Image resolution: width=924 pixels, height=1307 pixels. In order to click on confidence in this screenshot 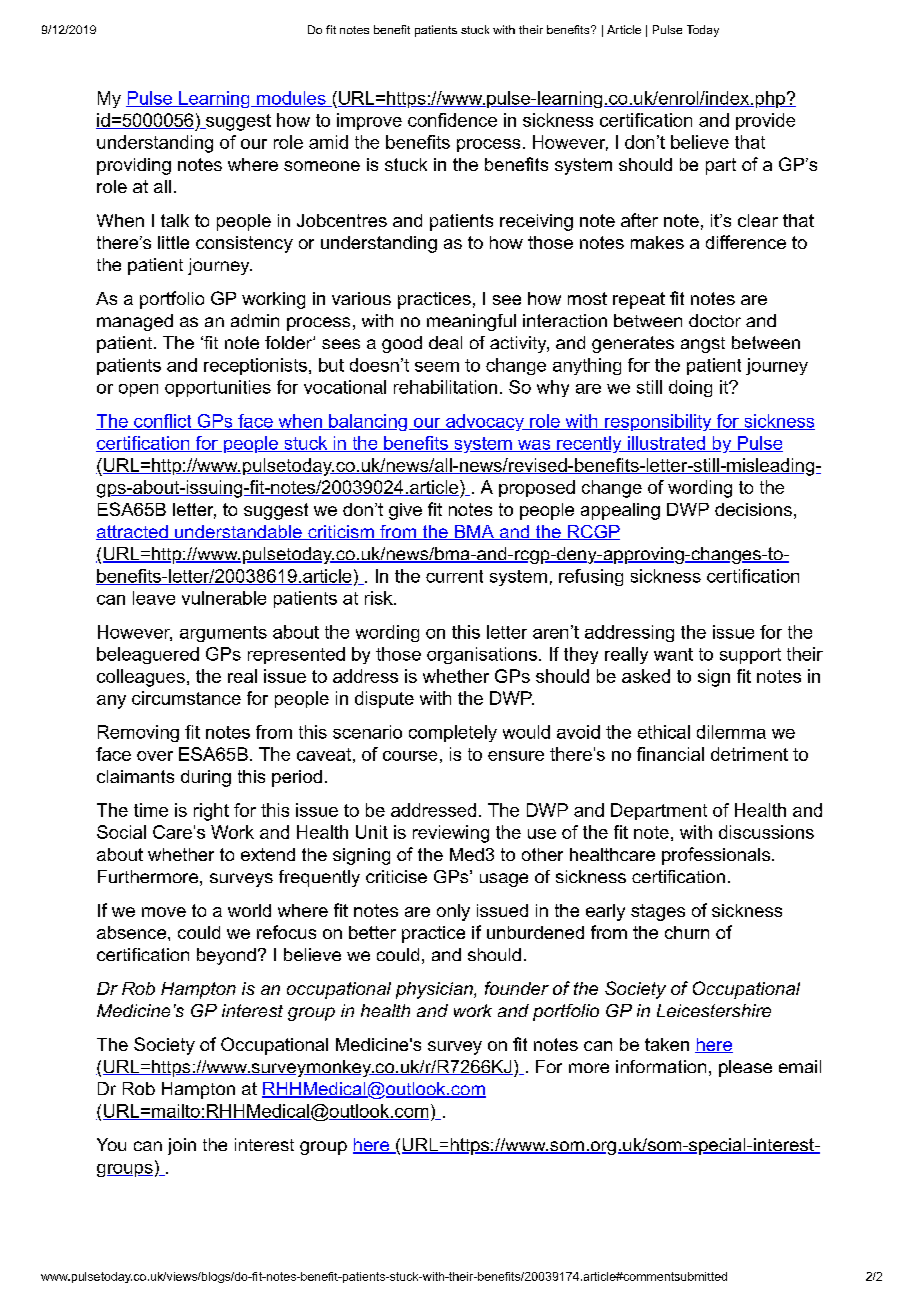, I will do `click(452, 120)`.
